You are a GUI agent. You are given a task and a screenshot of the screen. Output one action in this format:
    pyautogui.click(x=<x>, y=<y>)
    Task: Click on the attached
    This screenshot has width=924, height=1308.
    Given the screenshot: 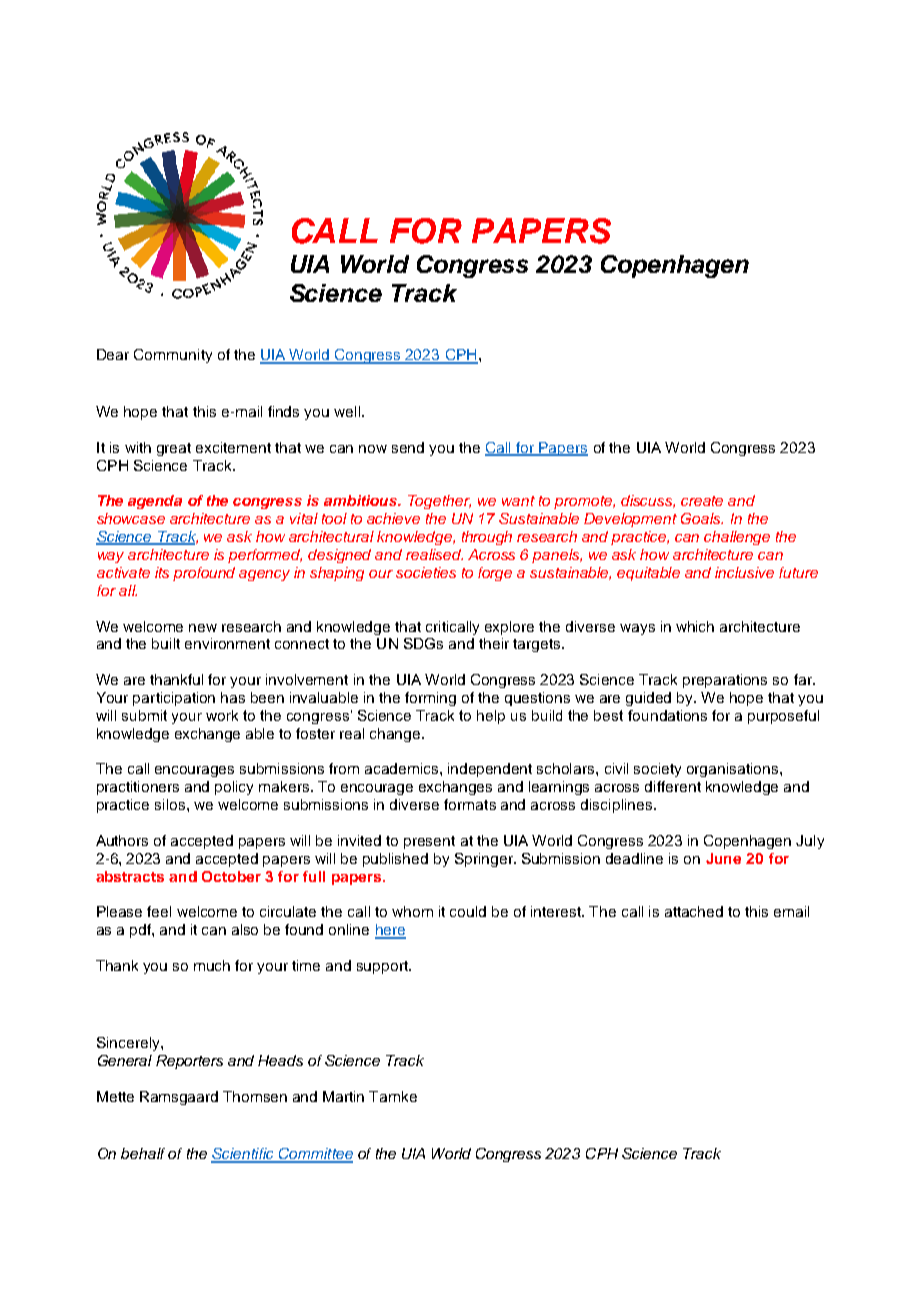 What is the action you would take?
    pyautogui.click(x=694, y=911)
